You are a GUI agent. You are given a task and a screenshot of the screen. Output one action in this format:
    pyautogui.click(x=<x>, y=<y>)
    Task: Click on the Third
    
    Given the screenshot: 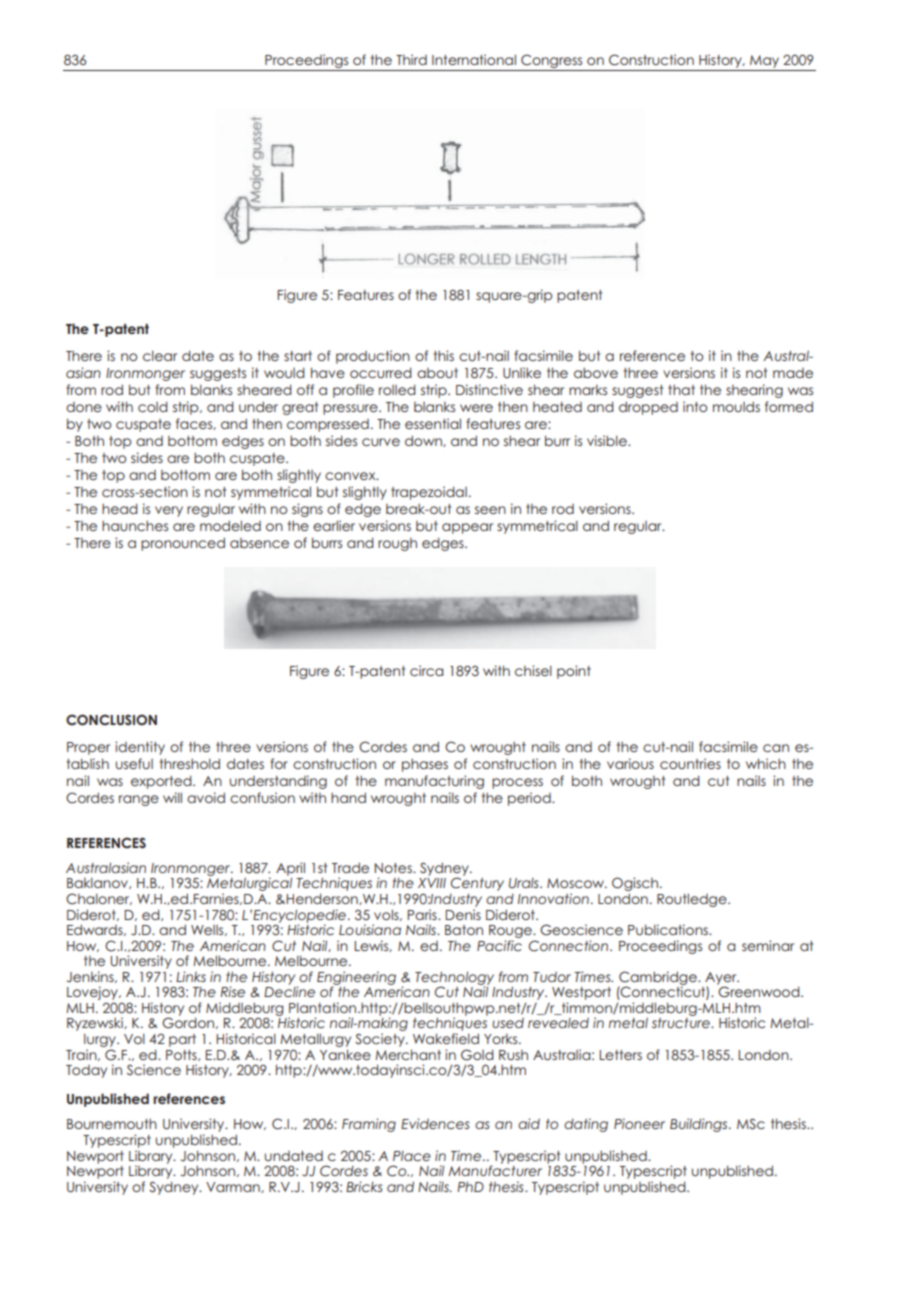 What is the action you would take?
    pyautogui.click(x=411, y=59)
